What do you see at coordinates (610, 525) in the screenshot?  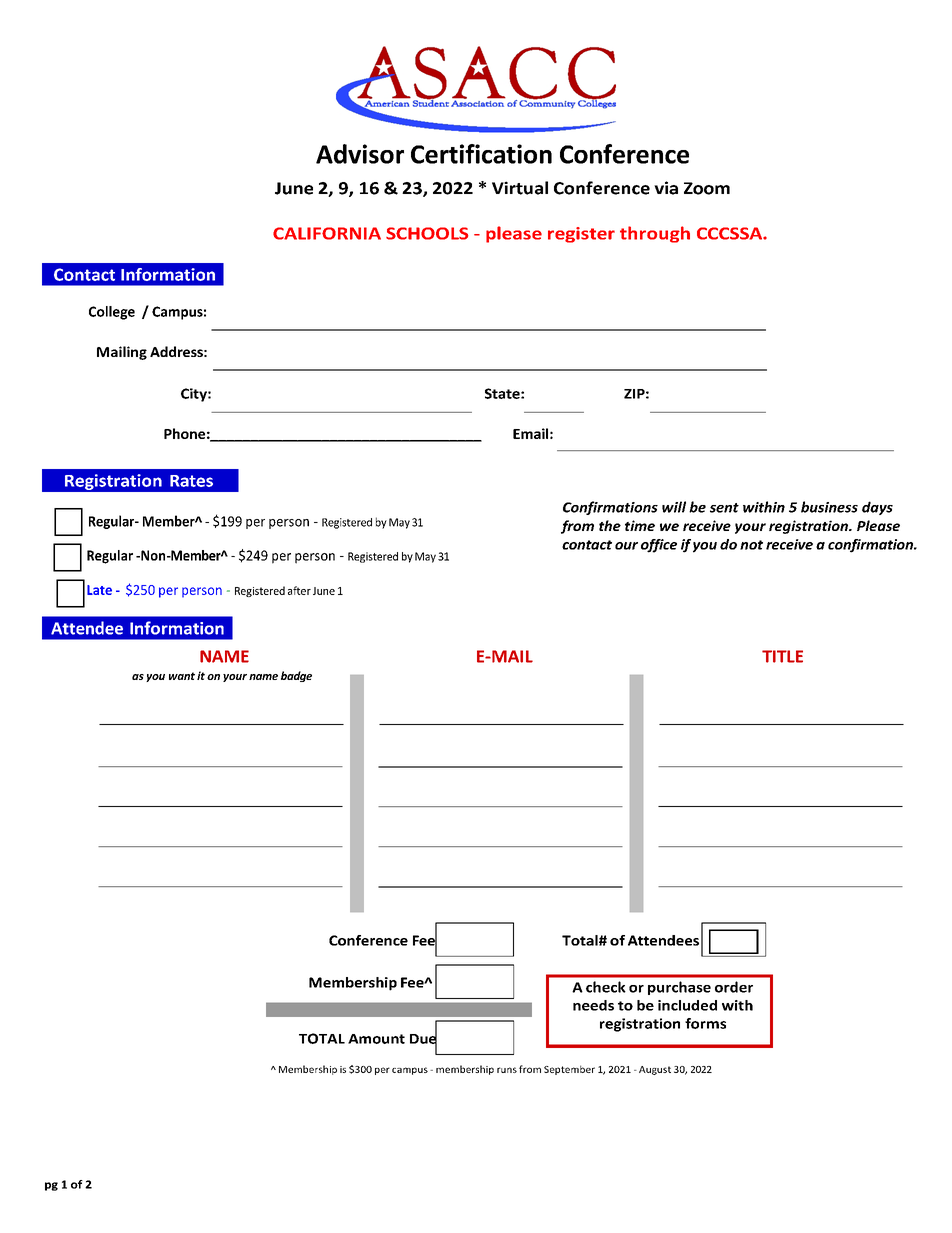 I see `the` at bounding box center [610, 525].
